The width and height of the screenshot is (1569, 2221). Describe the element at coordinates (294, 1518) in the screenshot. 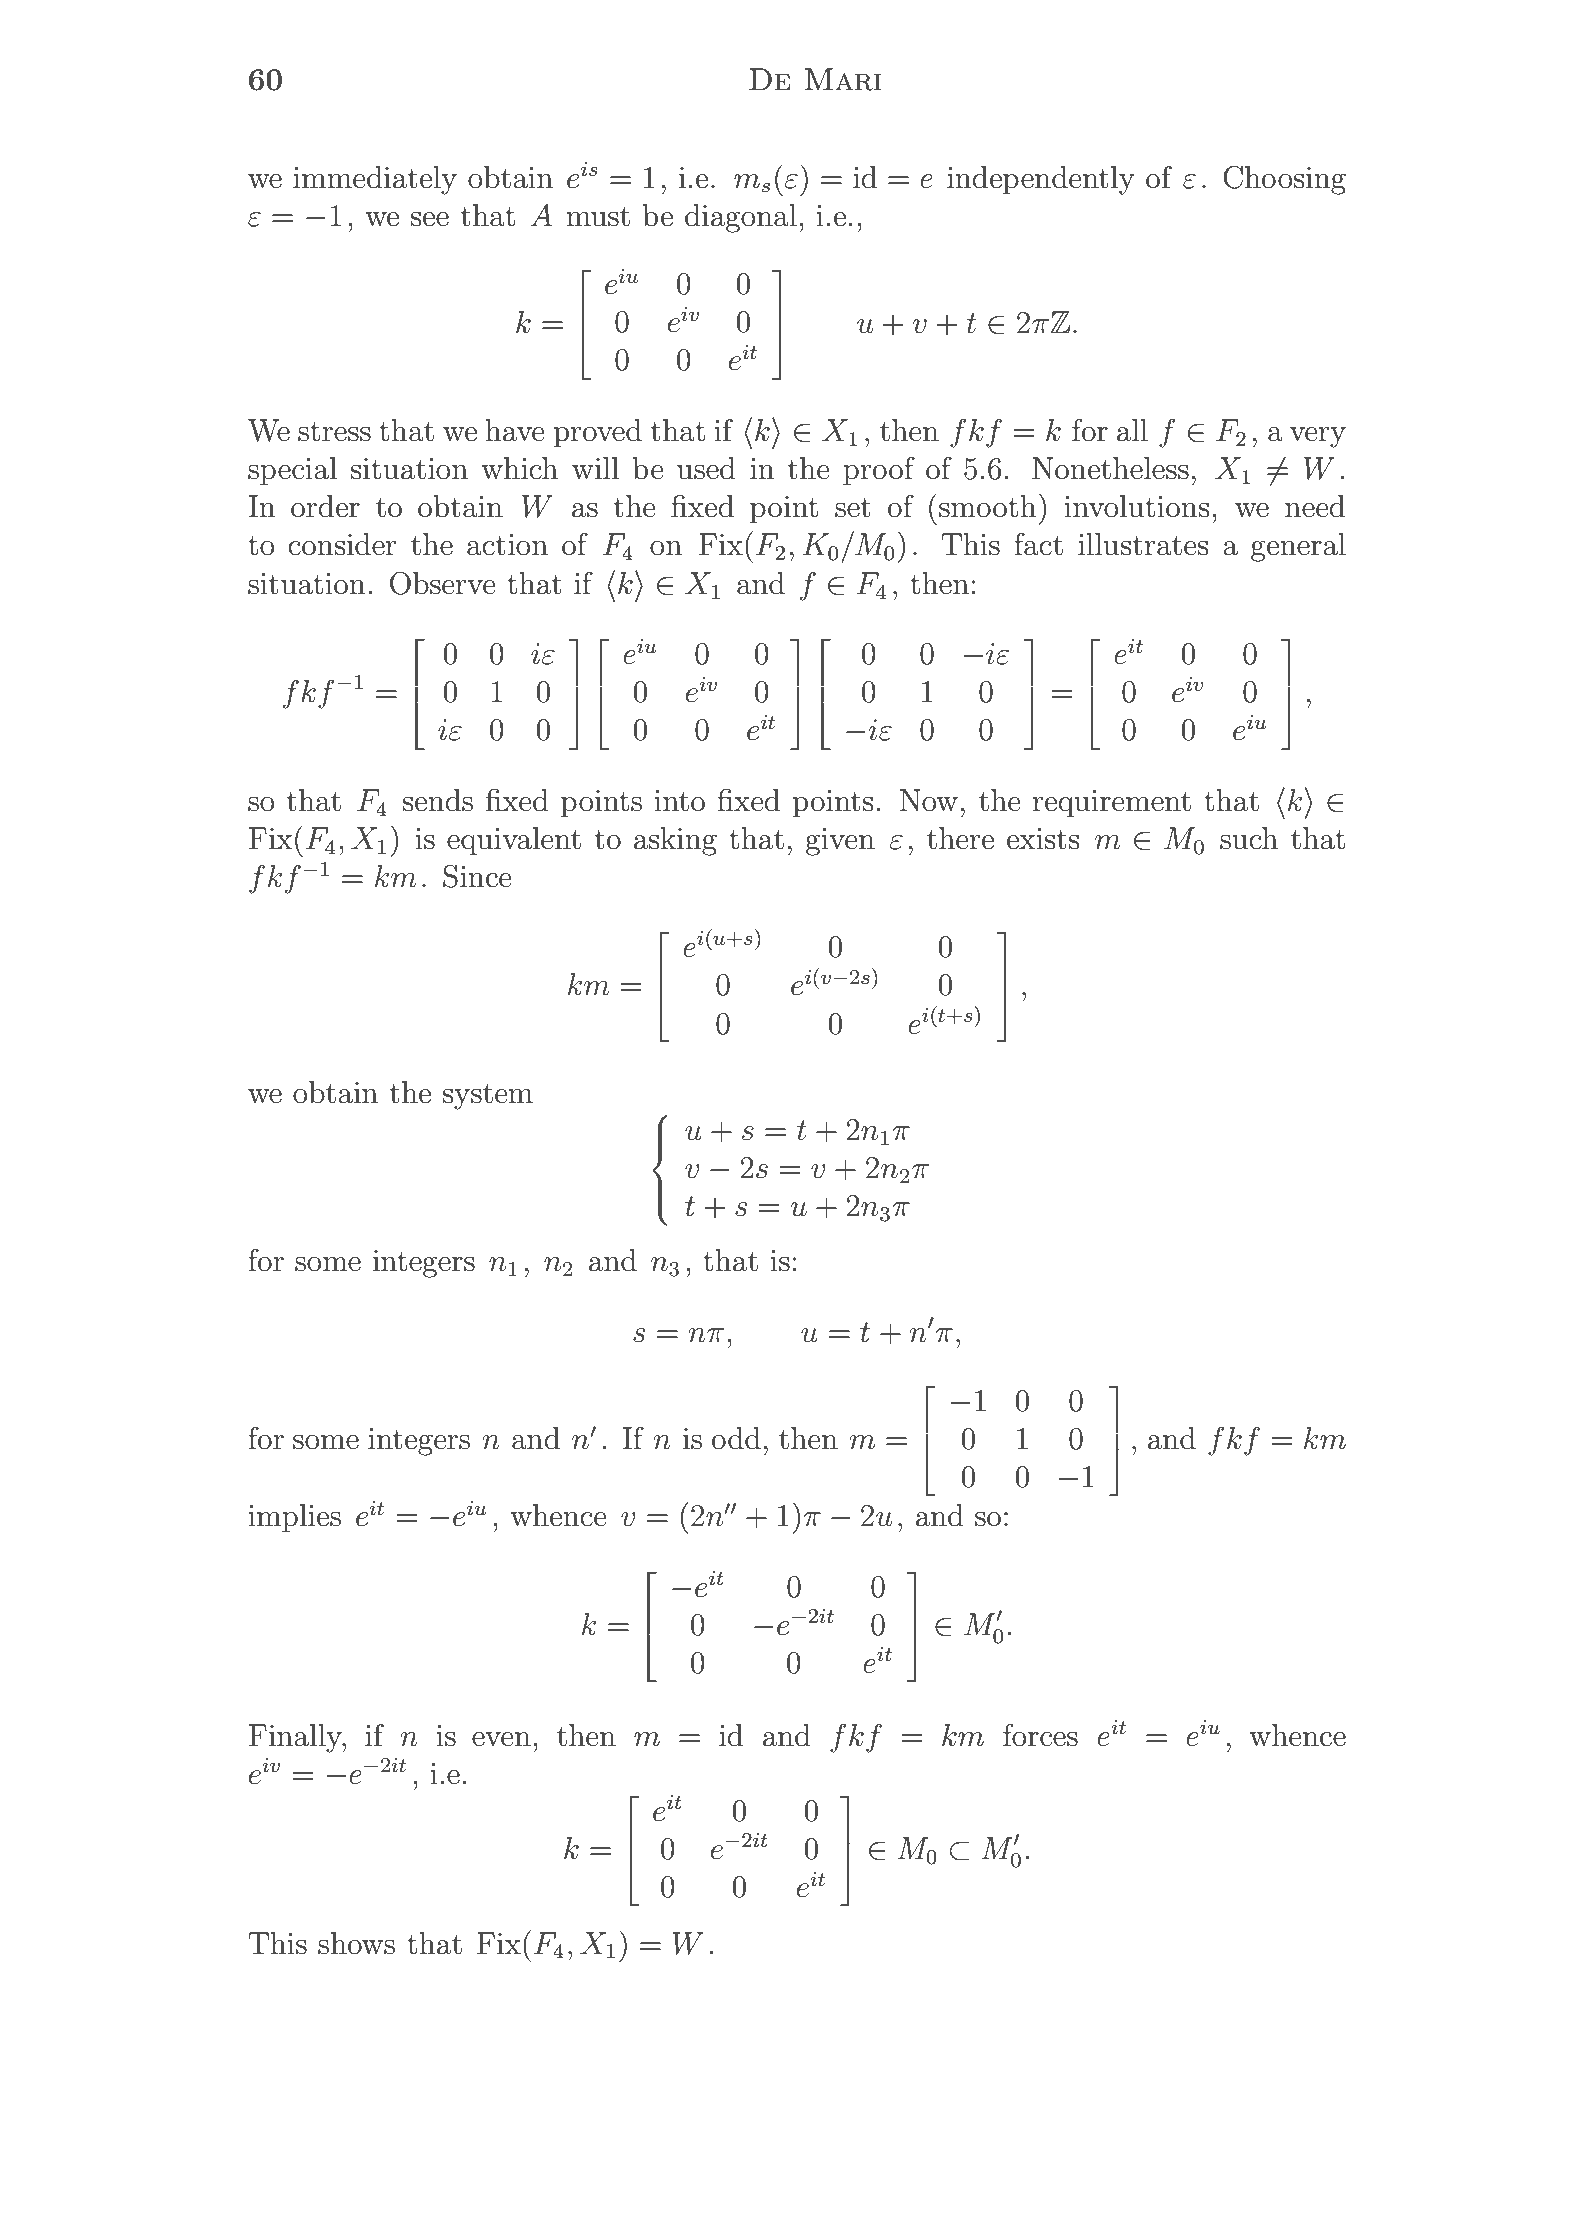

I see `implies` at that location.
